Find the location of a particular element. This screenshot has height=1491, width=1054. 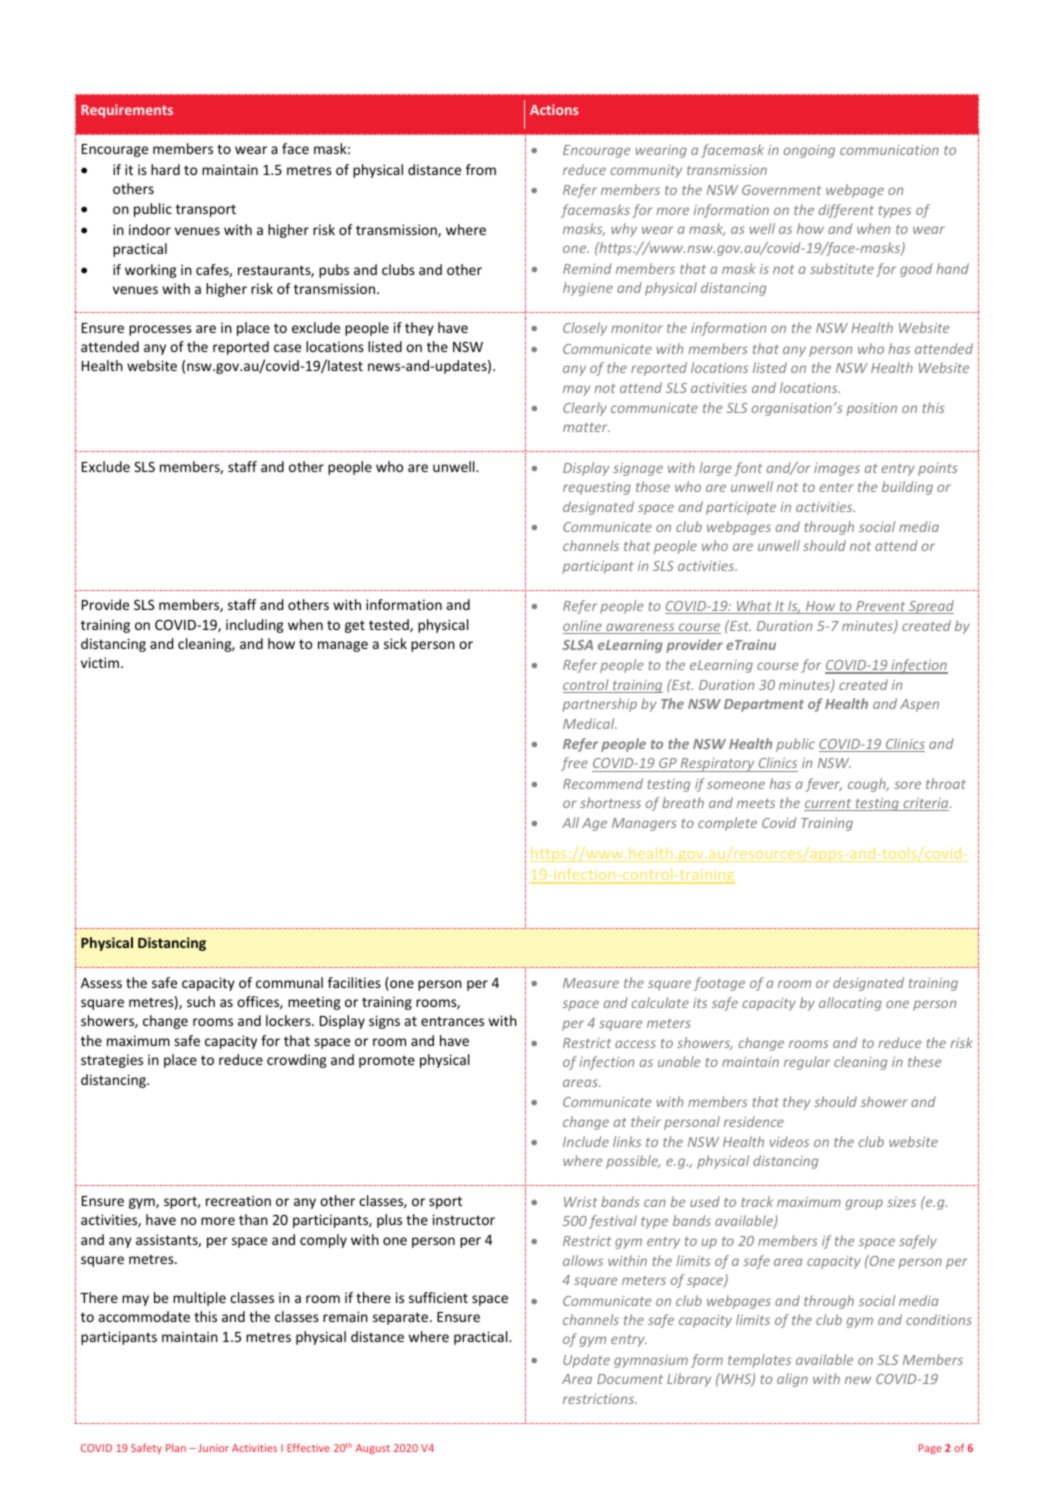

victim is located at coordinates (100, 662).
